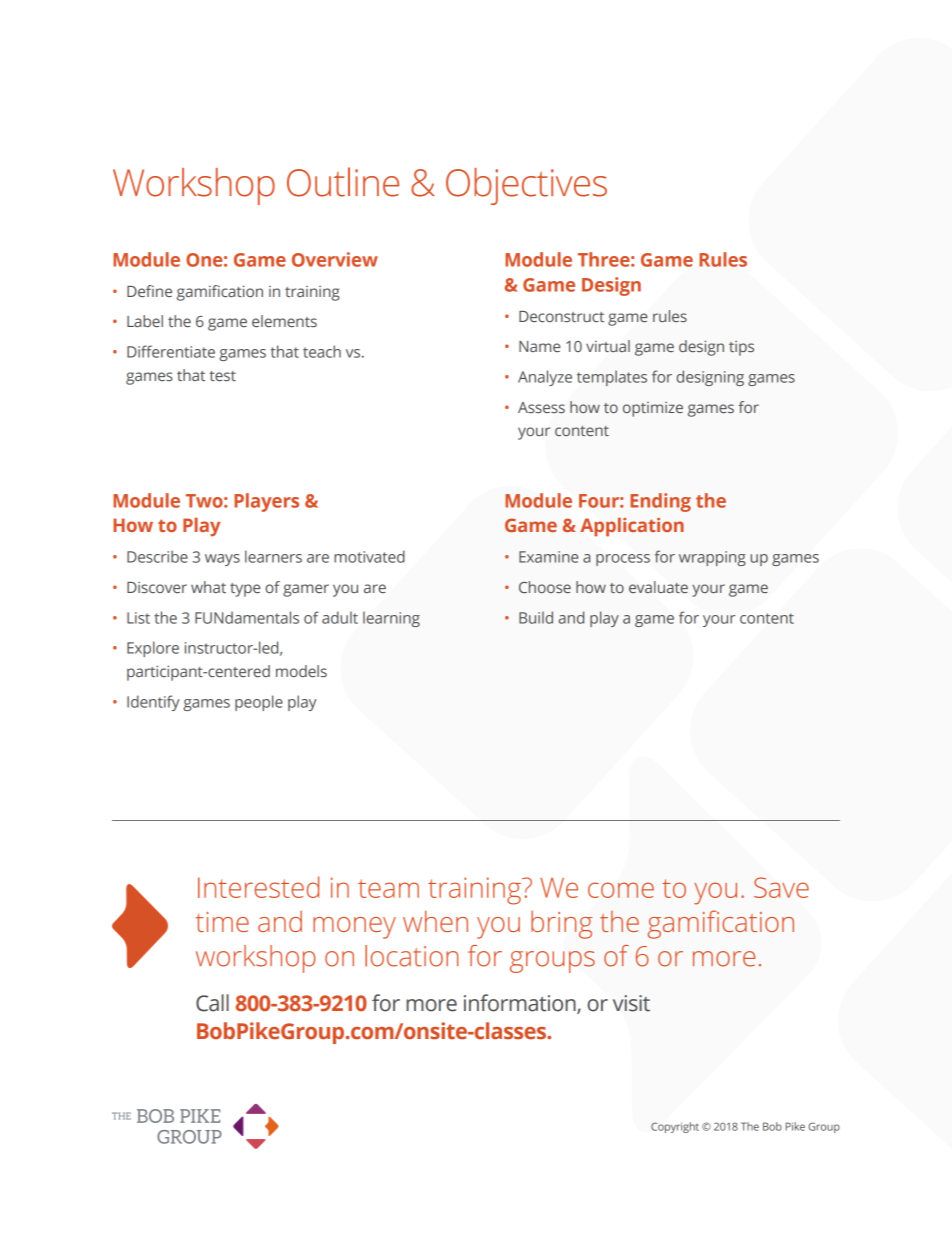 The height and width of the screenshot is (1233, 952). Describe the element at coordinates (435, 921) in the screenshot. I see `when` at that location.
